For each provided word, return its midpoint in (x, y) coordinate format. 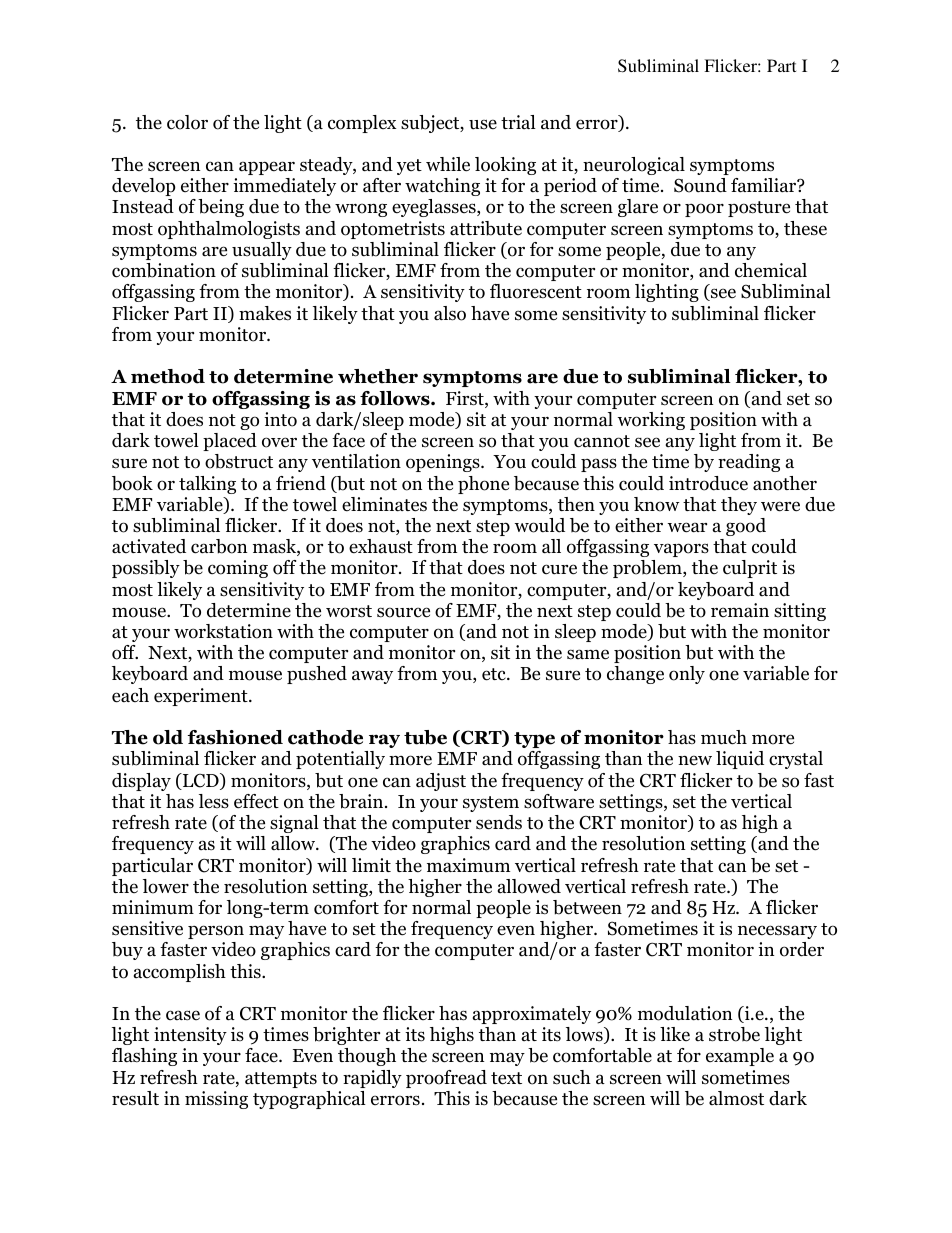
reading (749, 463)
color (187, 122)
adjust (441, 782)
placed (230, 442)
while (448, 164)
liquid (740, 760)
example (740, 1057)
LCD (201, 781)
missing (216, 1100)
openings (444, 463)
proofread (446, 1079)
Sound (700, 185)
